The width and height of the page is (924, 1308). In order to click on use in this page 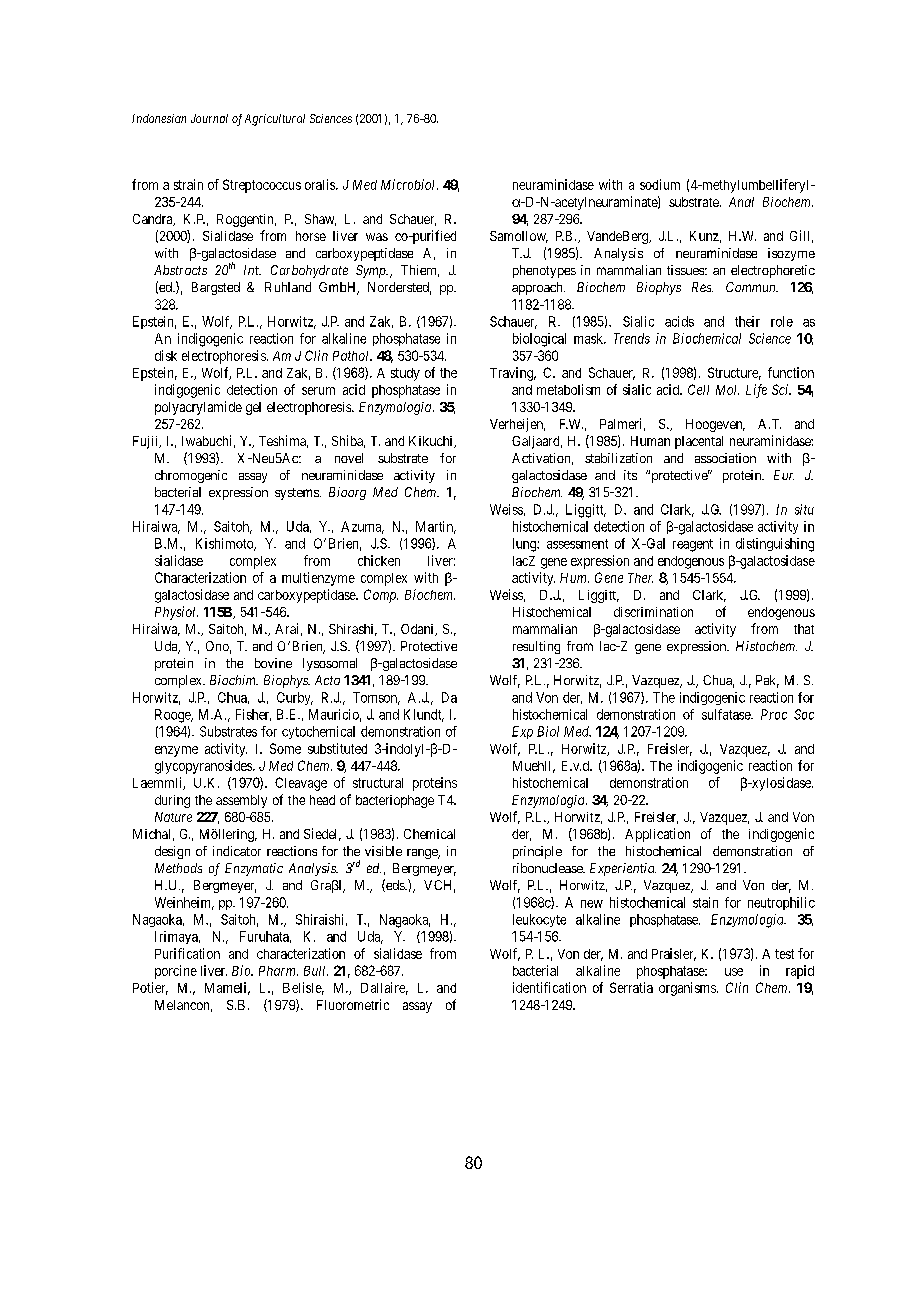, I will do `click(734, 972)`.
